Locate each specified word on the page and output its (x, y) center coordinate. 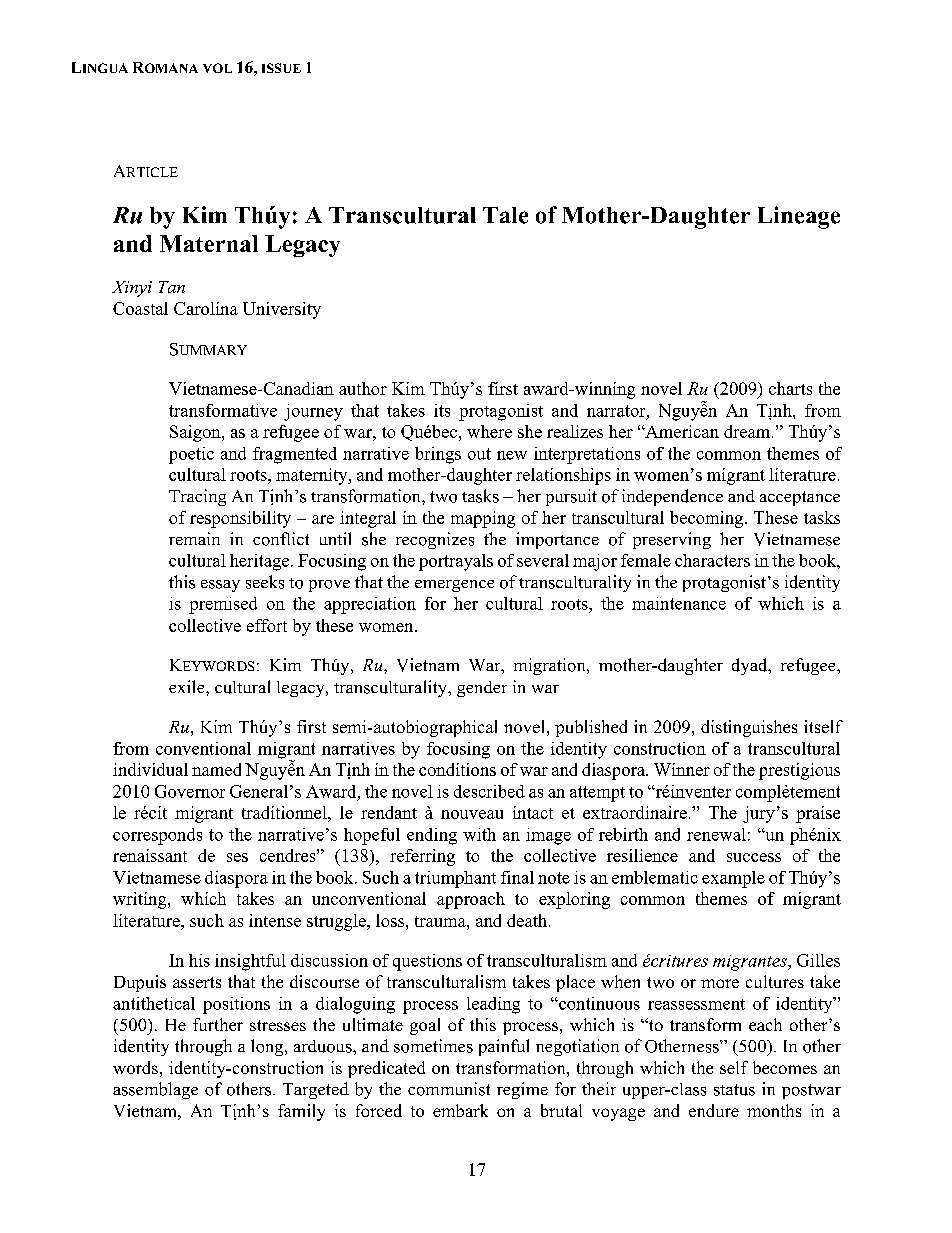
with (479, 834)
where (489, 431)
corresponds (157, 836)
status (734, 1090)
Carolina (206, 308)
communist (449, 1089)
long (268, 1047)
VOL (217, 68)
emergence (454, 586)
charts (790, 388)
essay (220, 586)
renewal (716, 834)
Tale (505, 215)
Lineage (799, 217)
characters (712, 560)
